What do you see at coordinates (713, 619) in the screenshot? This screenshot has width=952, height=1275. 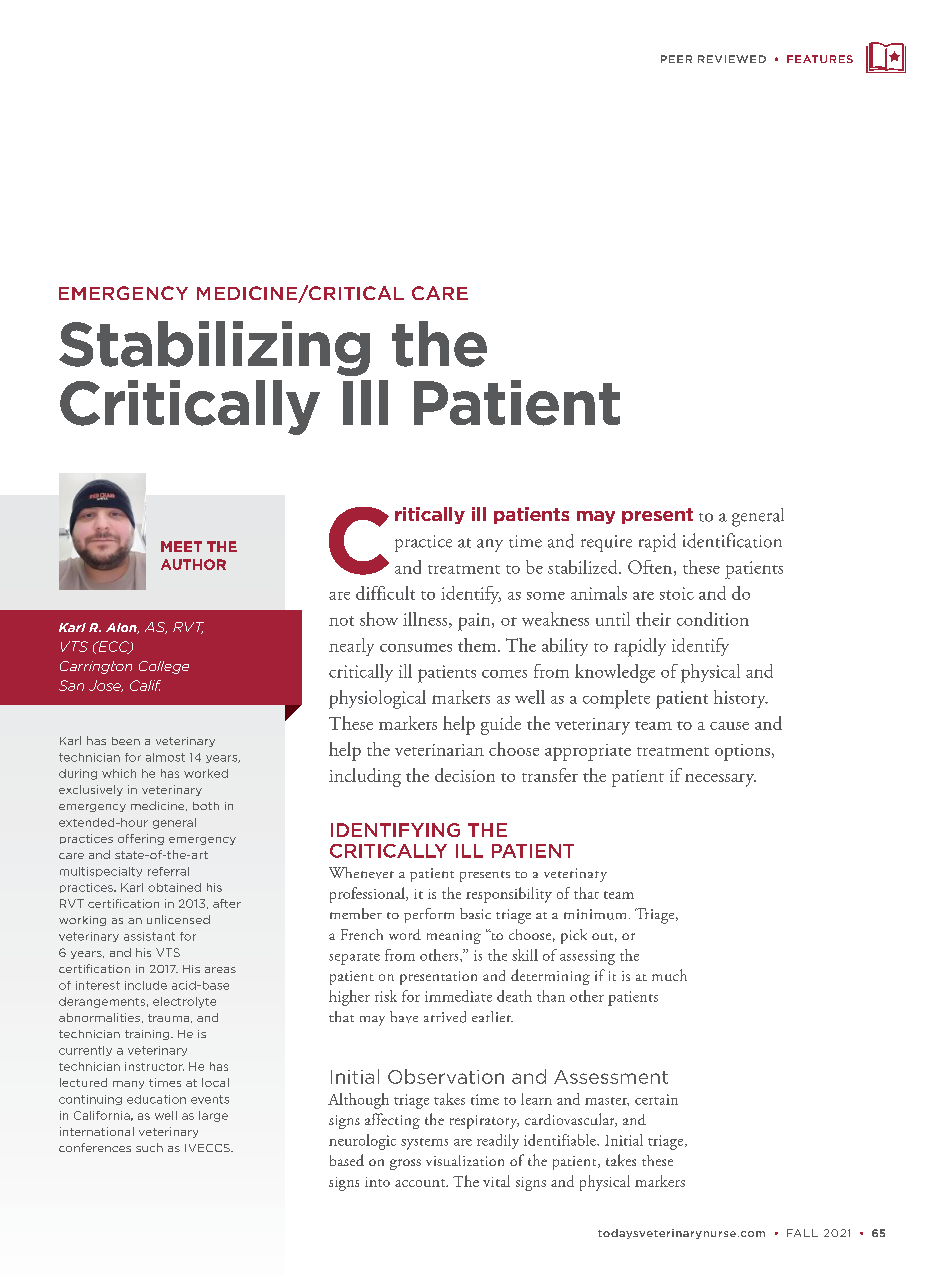 I see `condition` at bounding box center [713, 619].
